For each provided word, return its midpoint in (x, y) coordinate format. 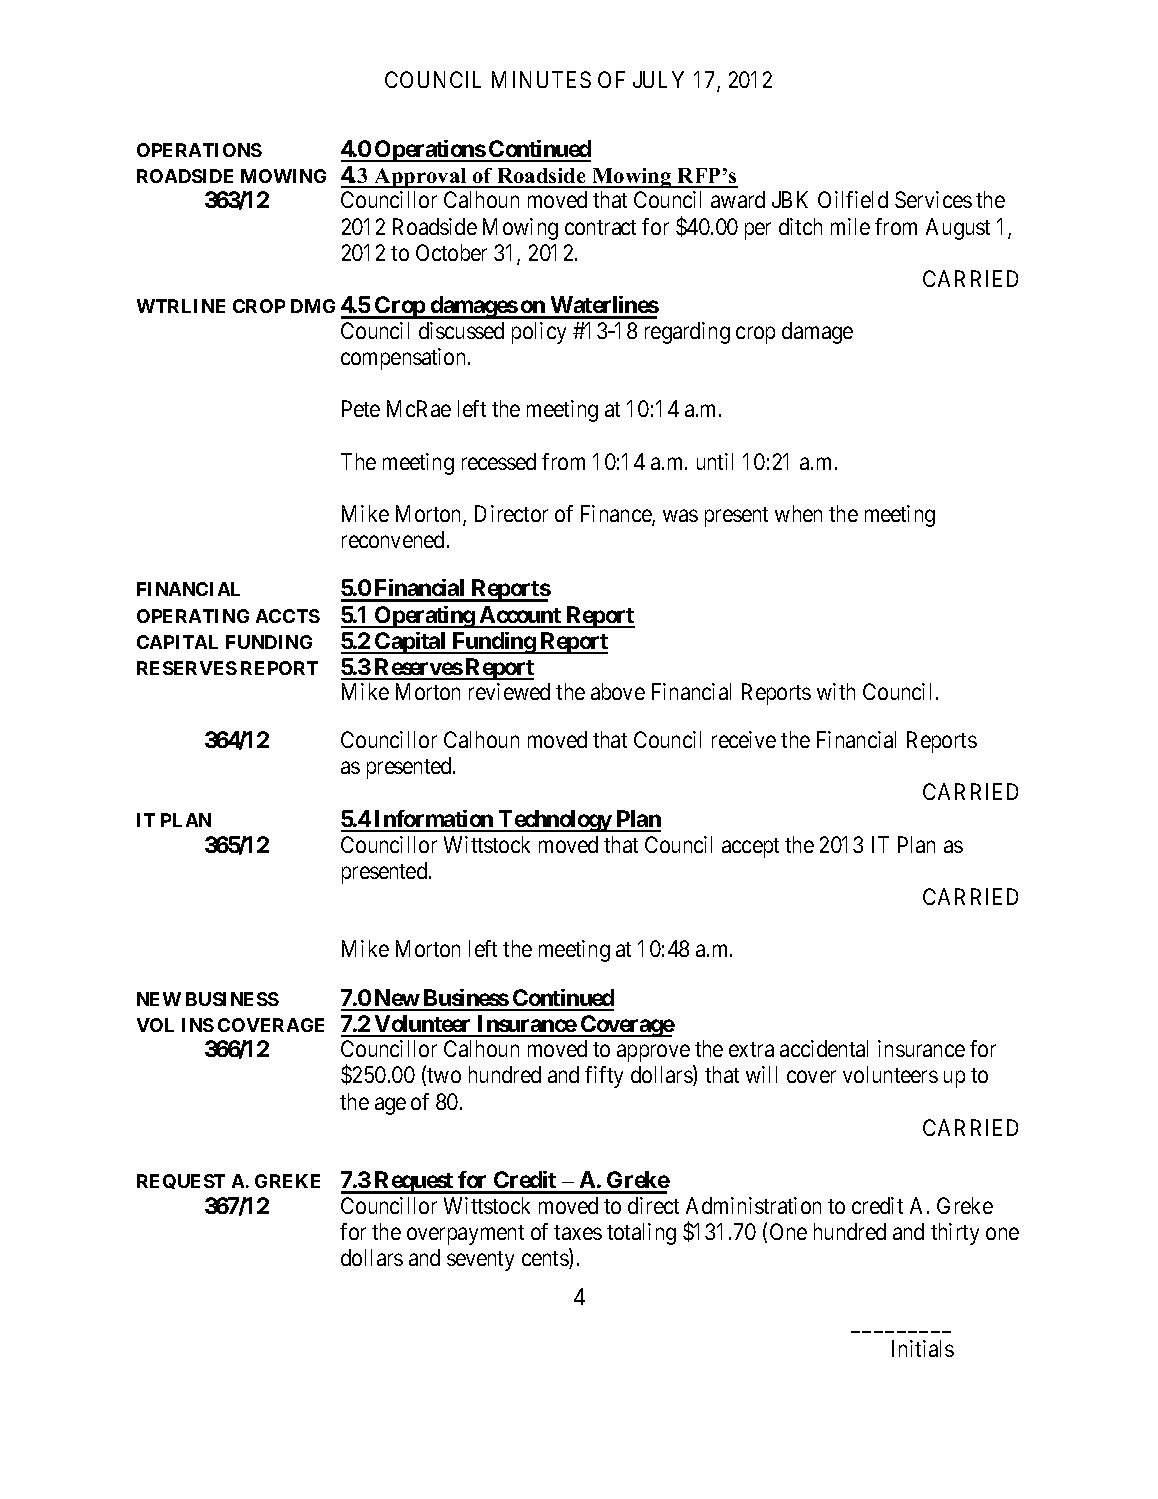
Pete (361, 408)
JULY (658, 79)
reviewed (509, 691)
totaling (641, 1234)
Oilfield (853, 199)
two (443, 1077)
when (798, 513)
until (715, 461)
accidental (824, 1048)
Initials (923, 1348)
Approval (420, 178)
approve (653, 1053)
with (836, 691)
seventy (480, 1261)
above (618, 691)
